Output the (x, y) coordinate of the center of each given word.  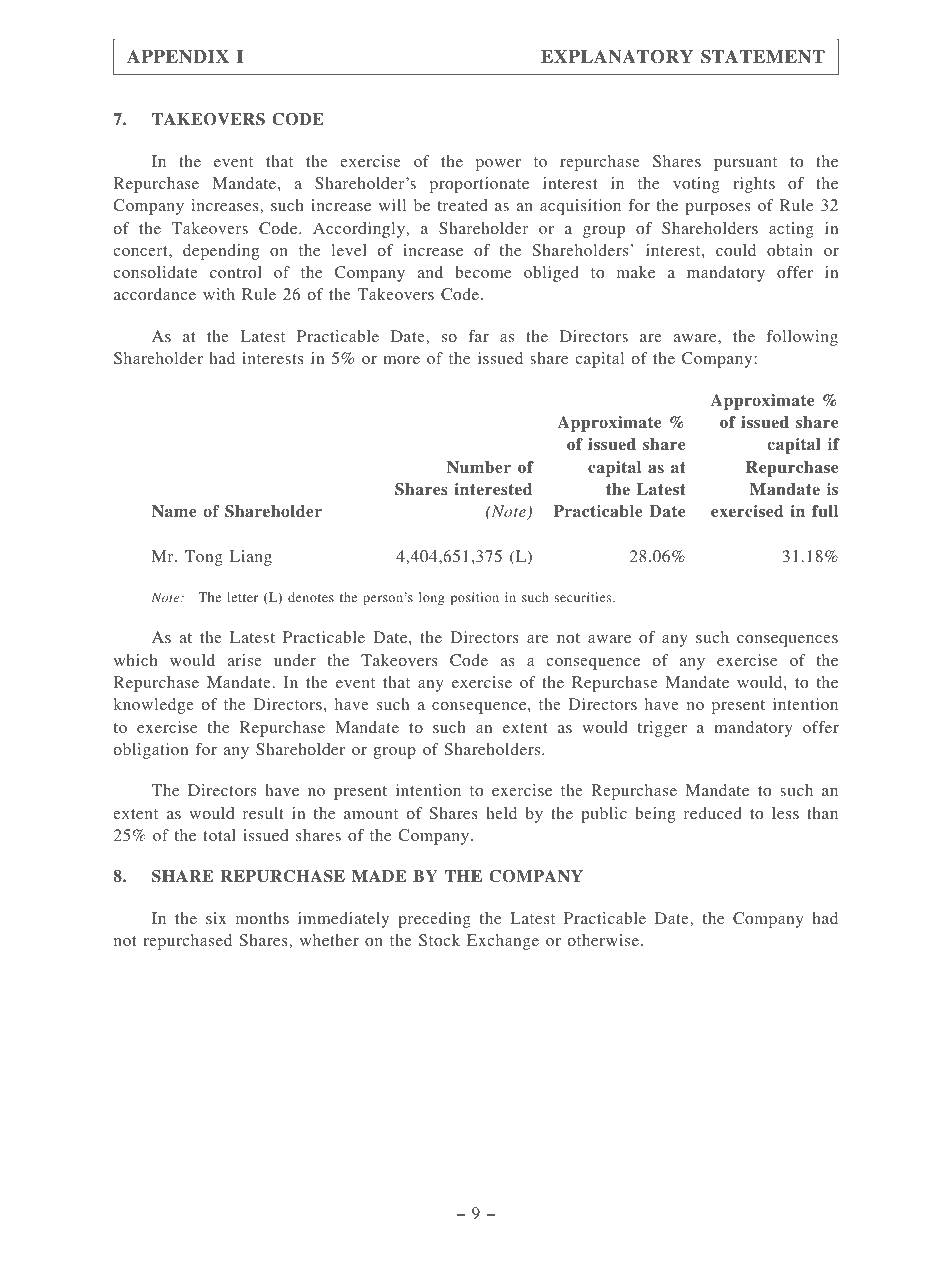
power (498, 165)
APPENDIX (178, 57)
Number (479, 467)
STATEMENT (763, 57)
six (216, 918)
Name (174, 511)
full (825, 511)
